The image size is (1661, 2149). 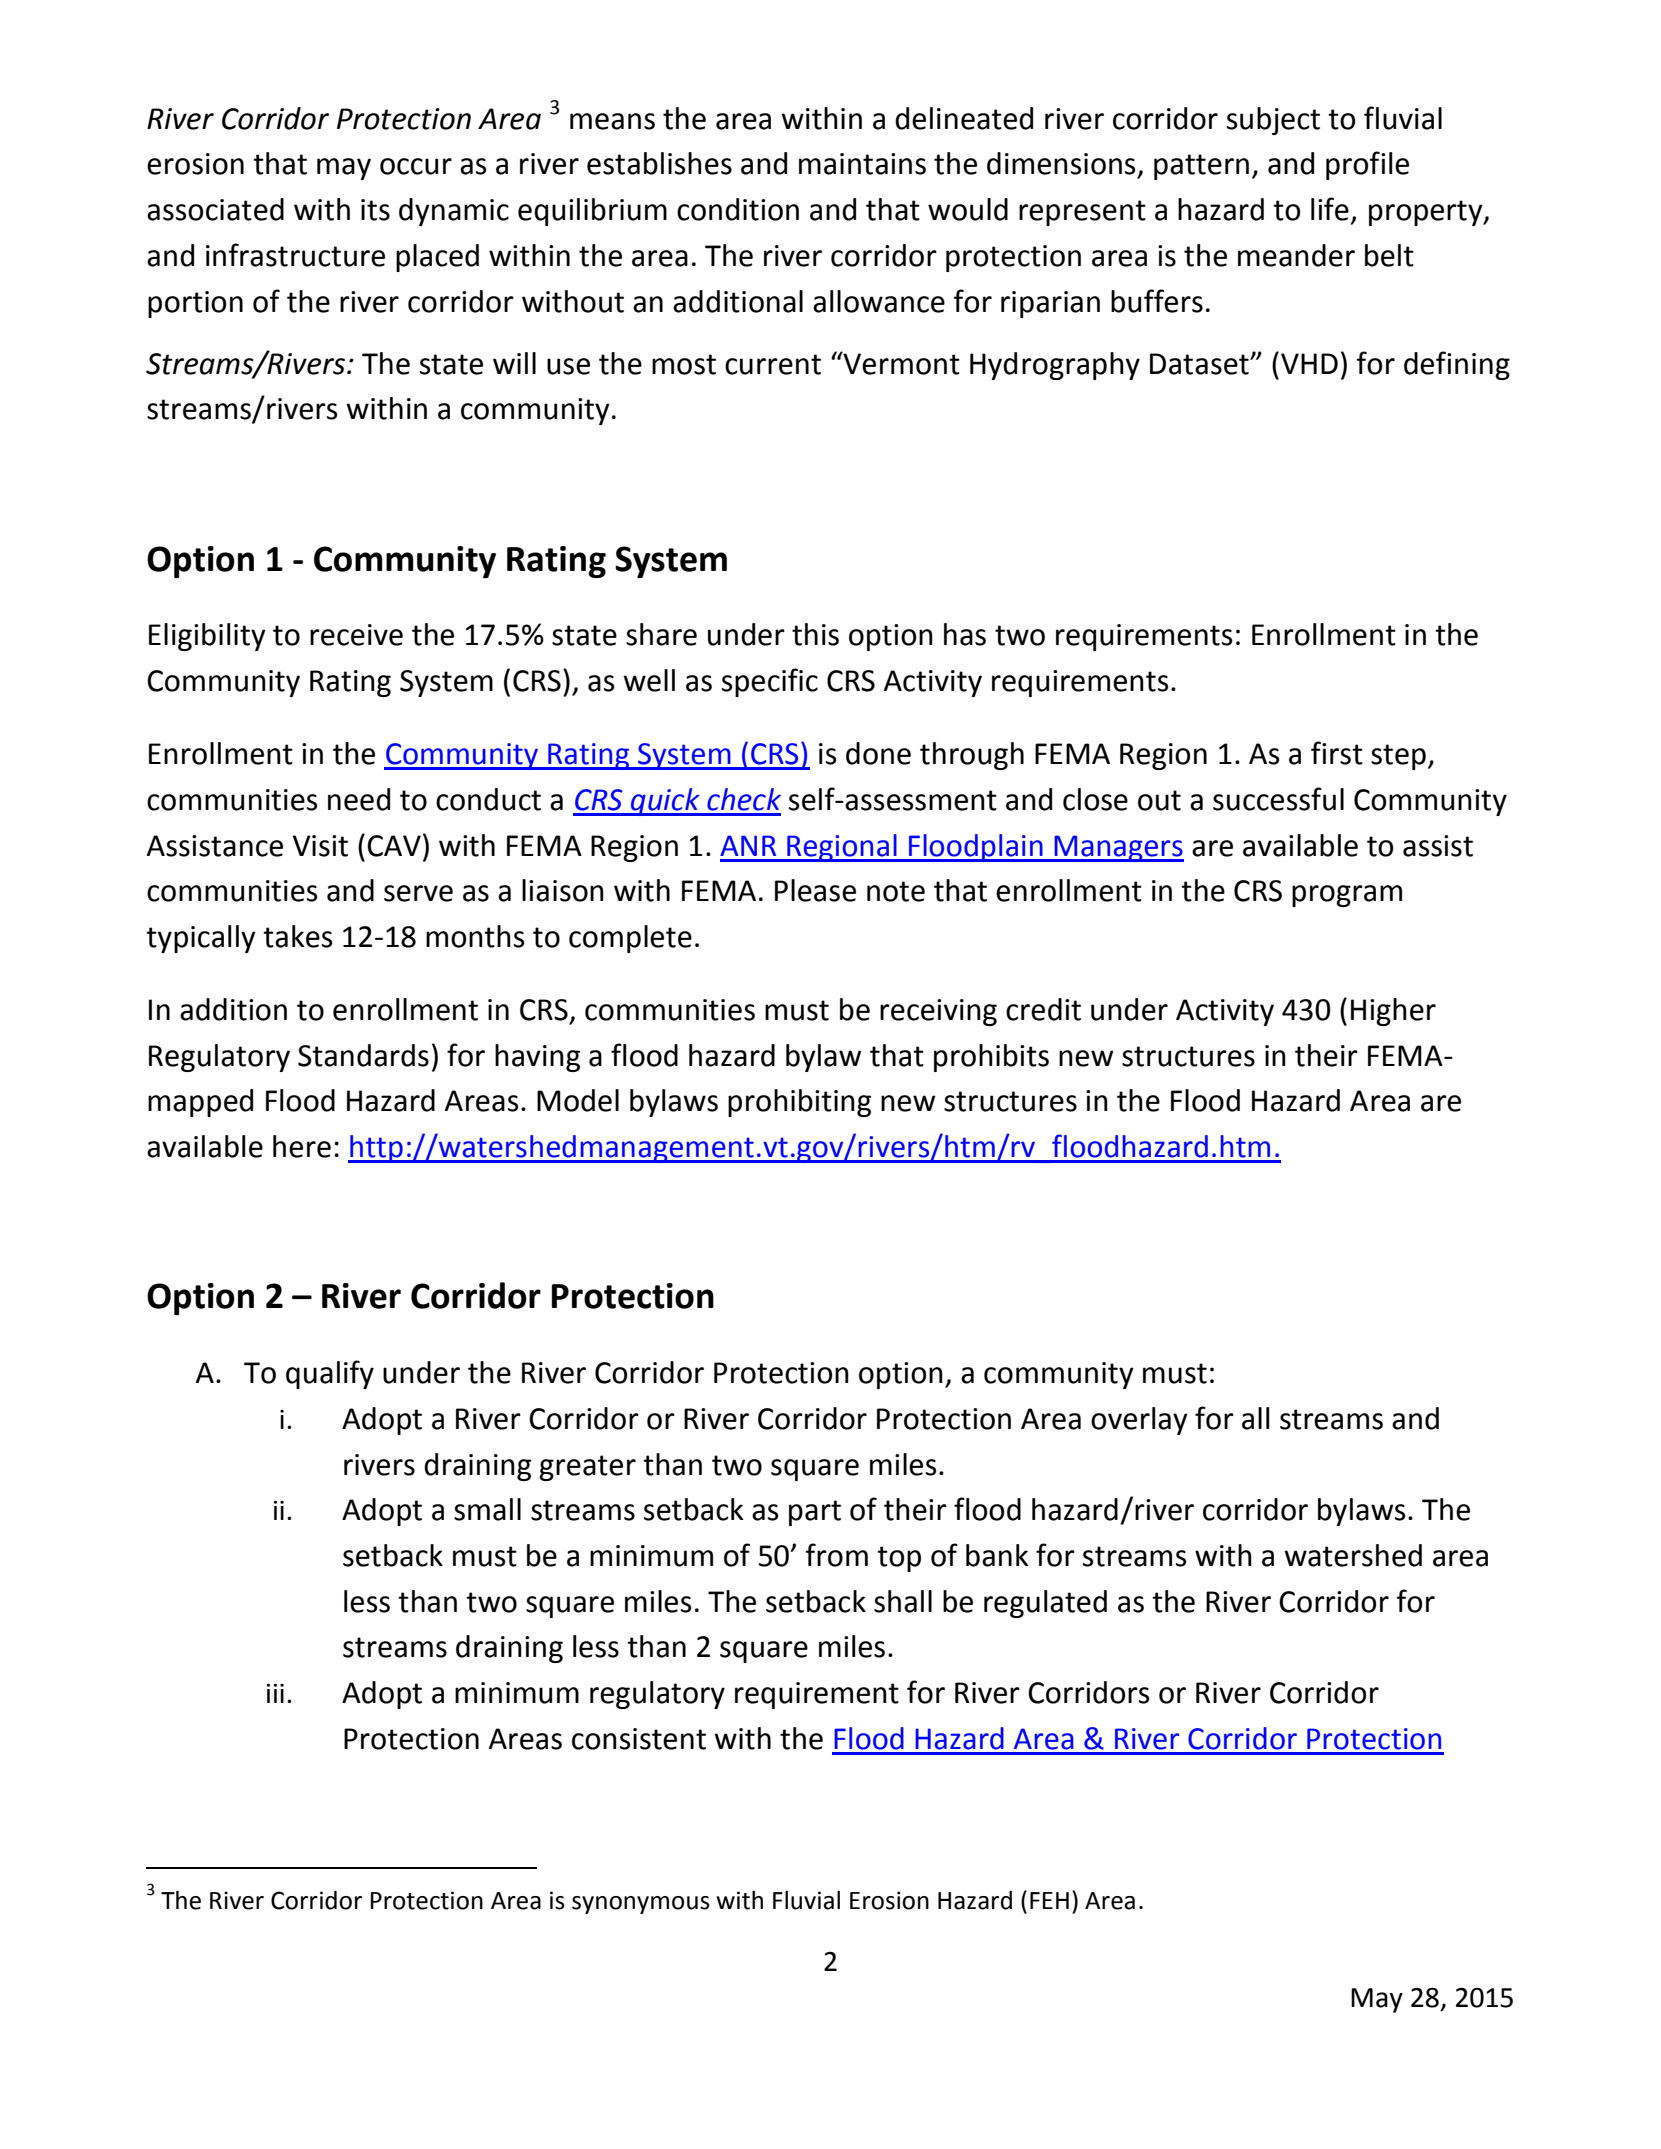 What do you see at coordinates (1330, 209) in the image?
I see `life` at bounding box center [1330, 209].
